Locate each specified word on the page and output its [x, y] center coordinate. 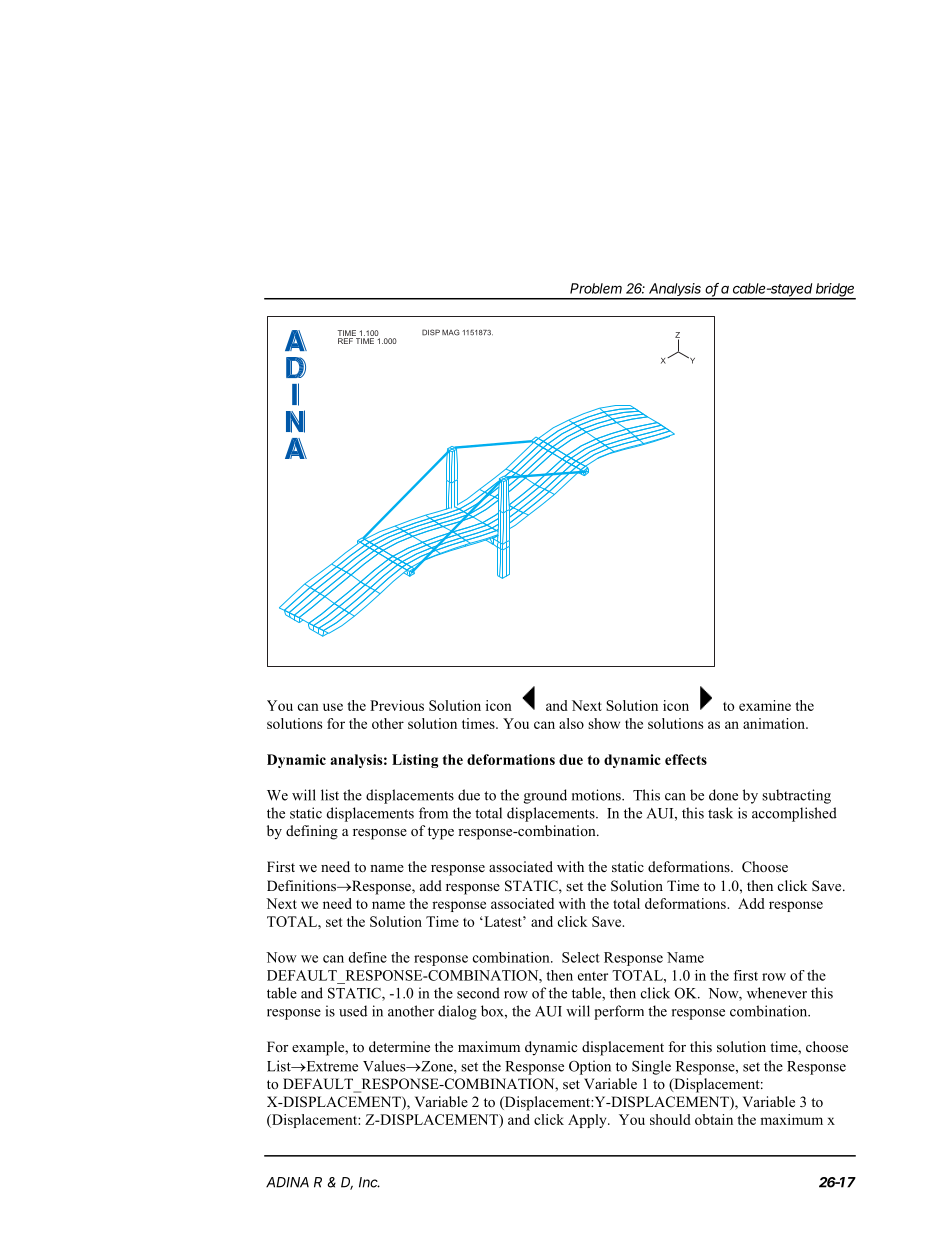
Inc [369, 1182]
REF [345, 341]
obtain [714, 1119]
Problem [596, 288]
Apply [588, 1121]
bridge [835, 291]
